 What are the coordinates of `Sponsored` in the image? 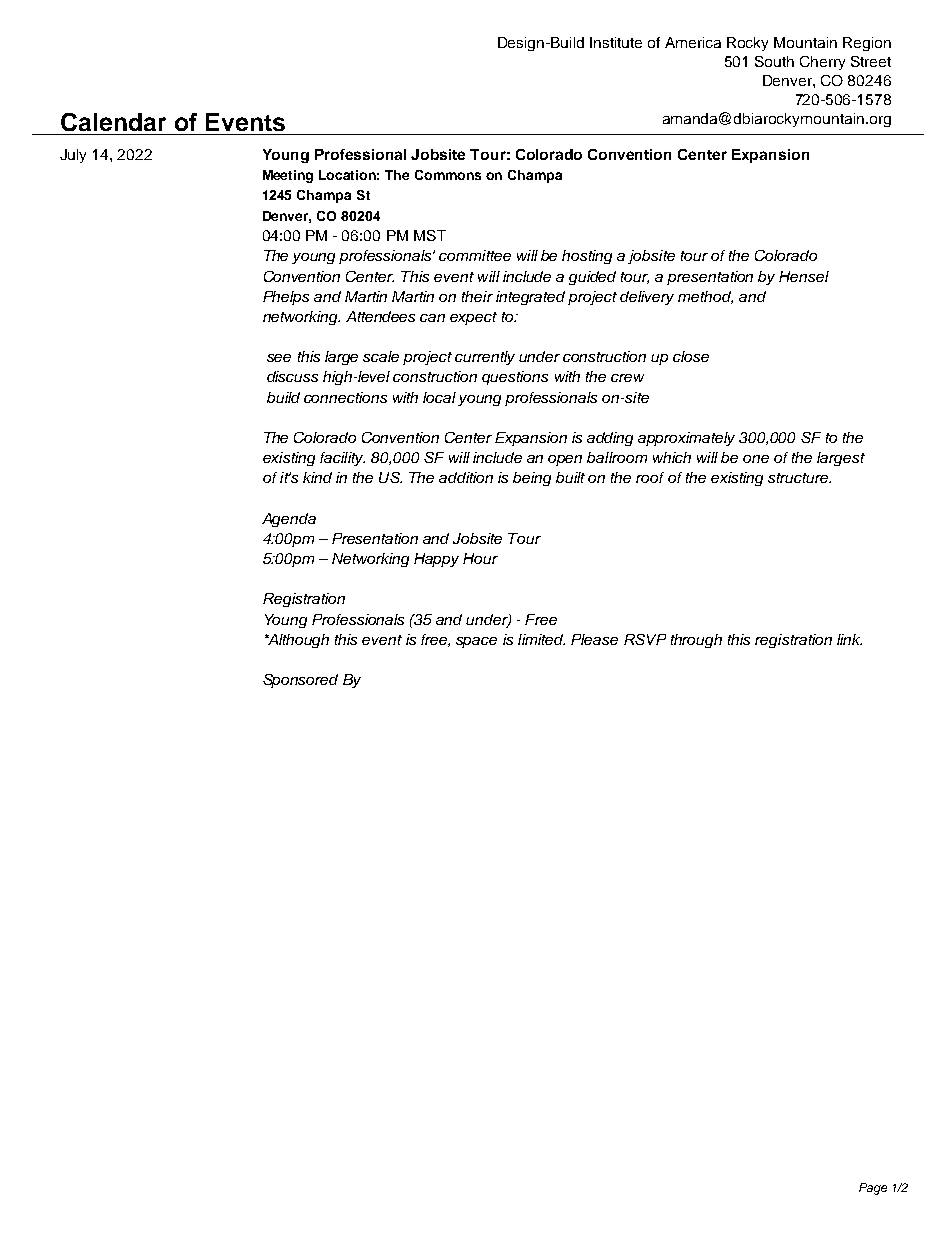 It's located at (300, 681).
